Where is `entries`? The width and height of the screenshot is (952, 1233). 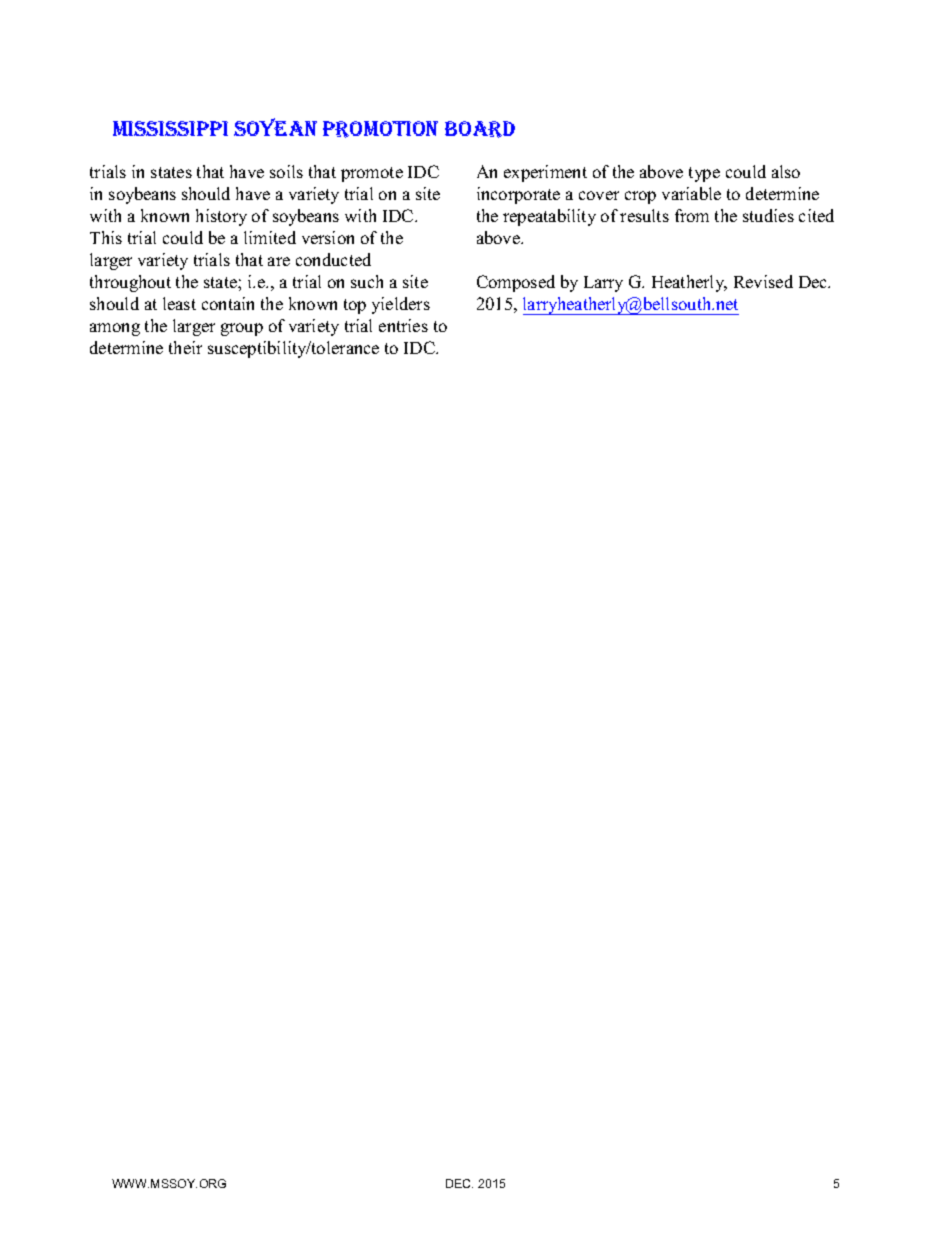
entries is located at coordinates (403, 325).
